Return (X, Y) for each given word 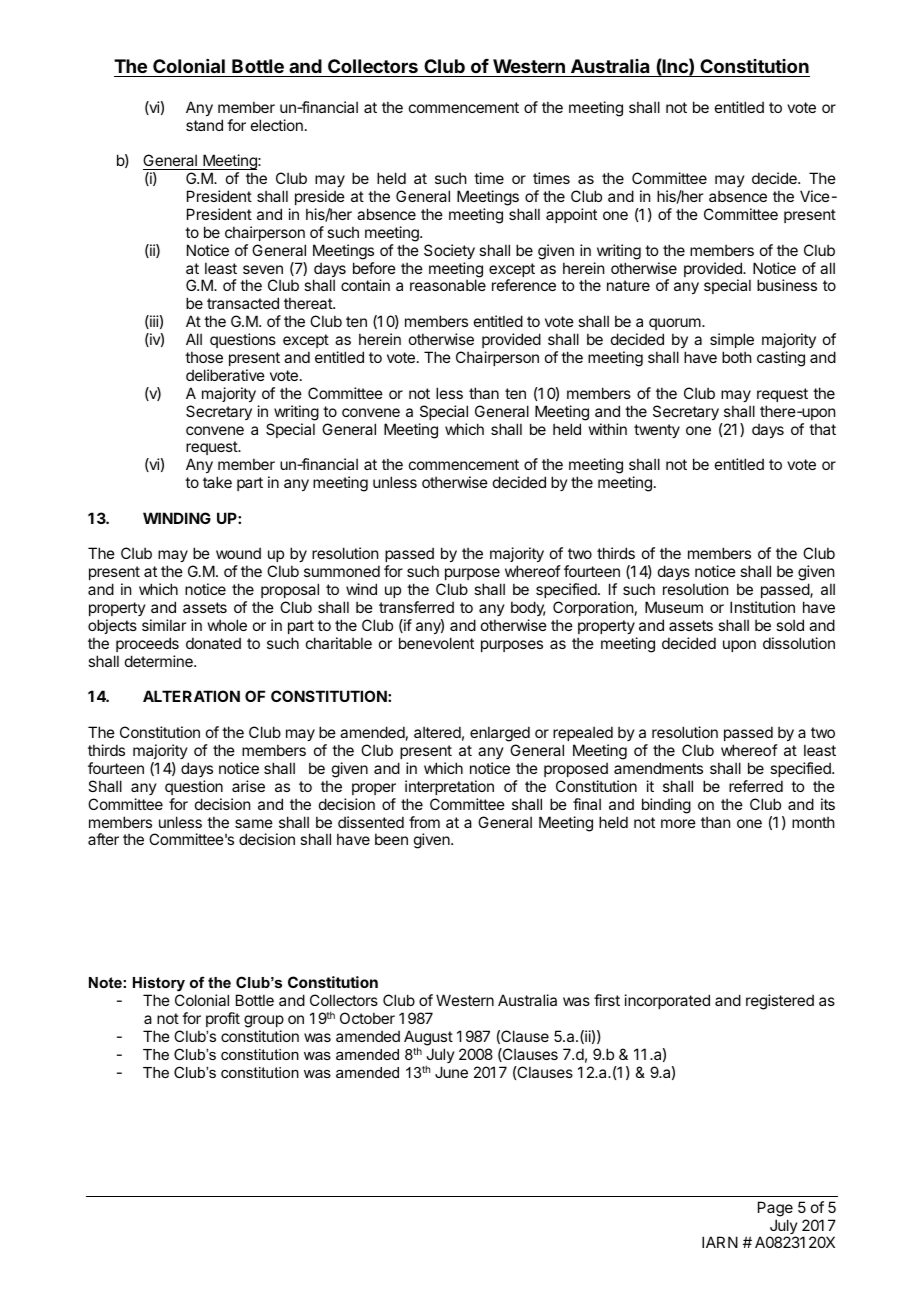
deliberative (225, 375)
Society (449, 251)
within (608, 429)
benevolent (436, 643)
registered (780, 1002)
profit (223, 1019)
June (451, 1072)
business (787, 285)
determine (160, 661)
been (391, 839)
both (737, 357)
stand (204, 125)
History (159, 986)
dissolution (799, 643)
